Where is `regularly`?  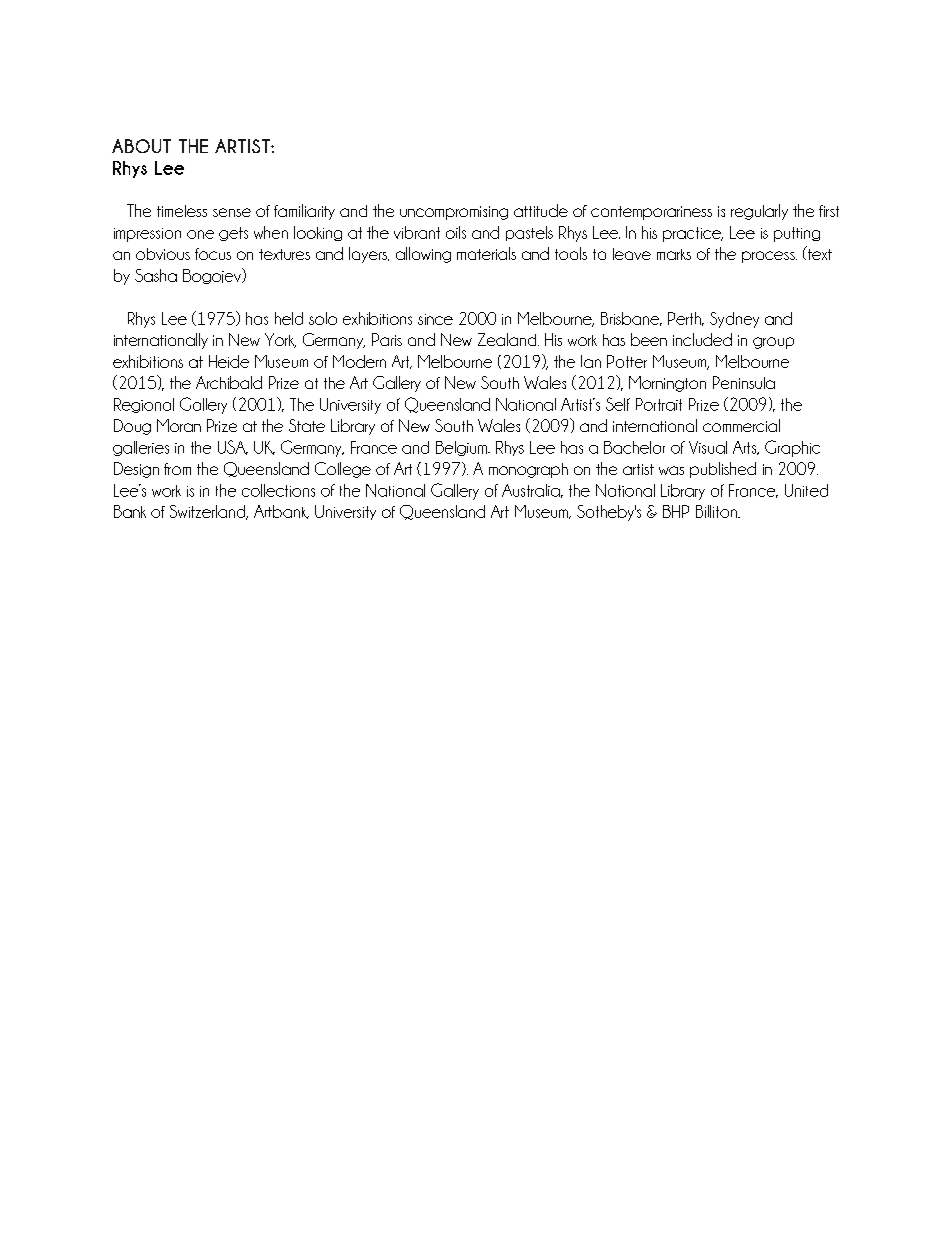 regularly is located at coordinates (759, 212).
